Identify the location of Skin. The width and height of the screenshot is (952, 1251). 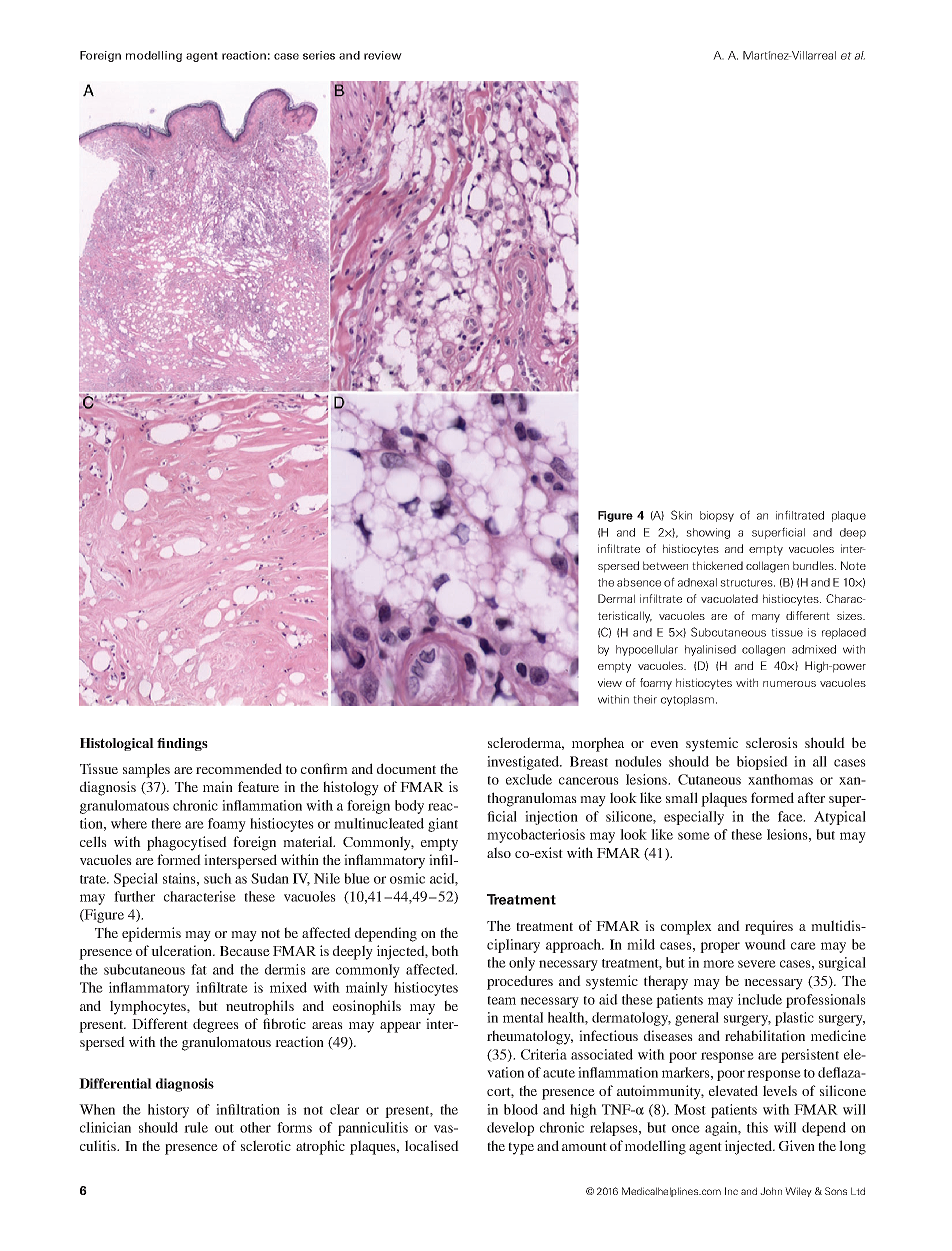
(681, 515).
